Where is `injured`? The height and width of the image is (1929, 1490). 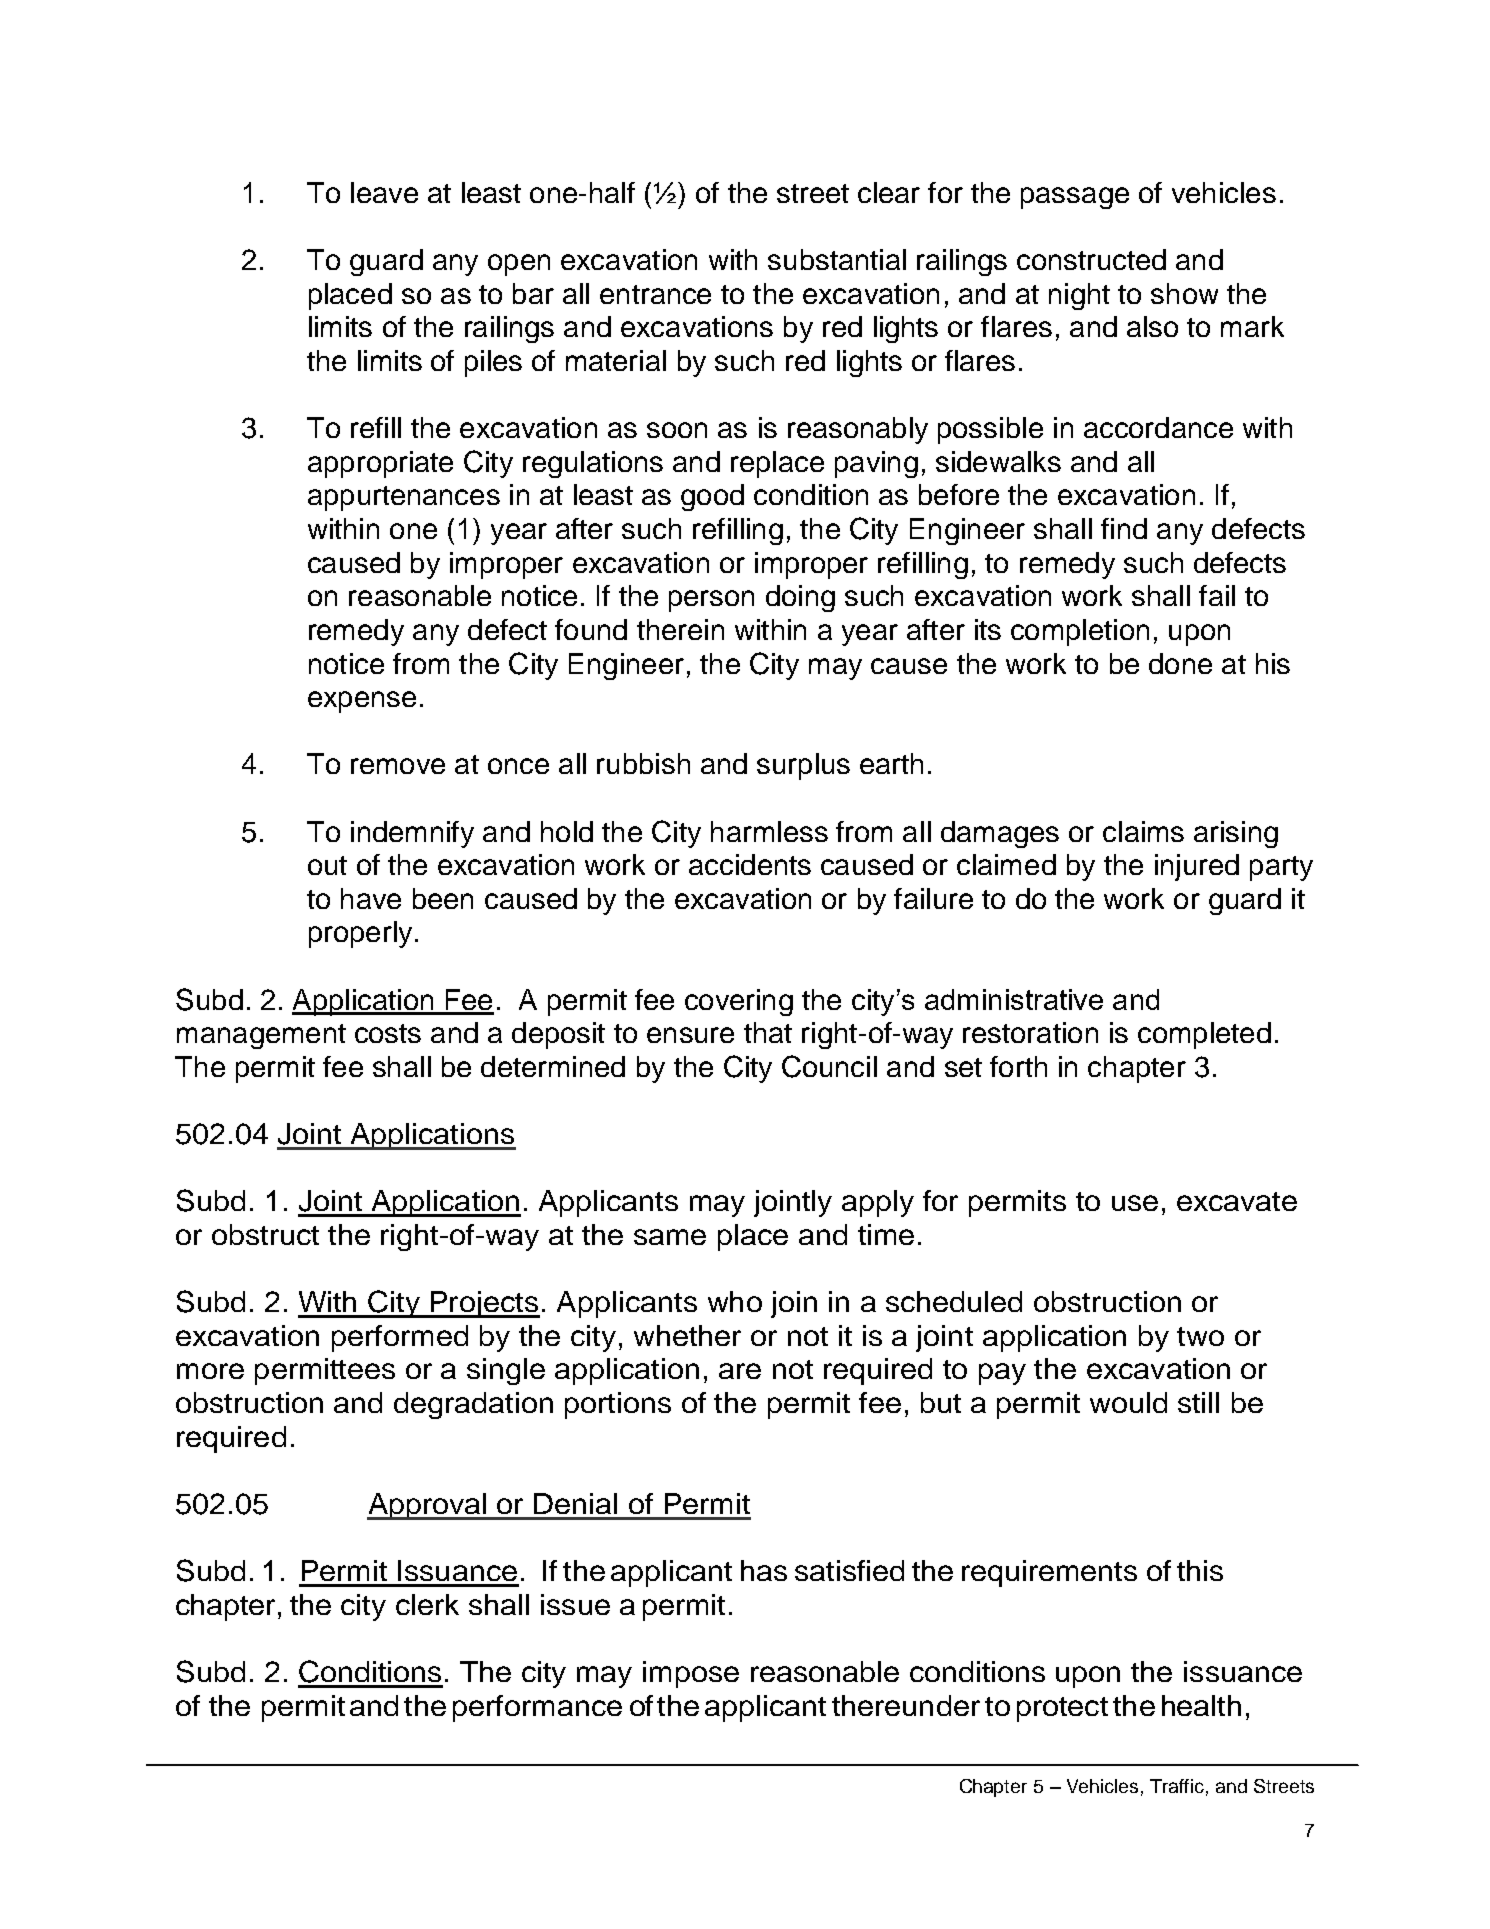
injured is located at coordinates (1197, 867).
